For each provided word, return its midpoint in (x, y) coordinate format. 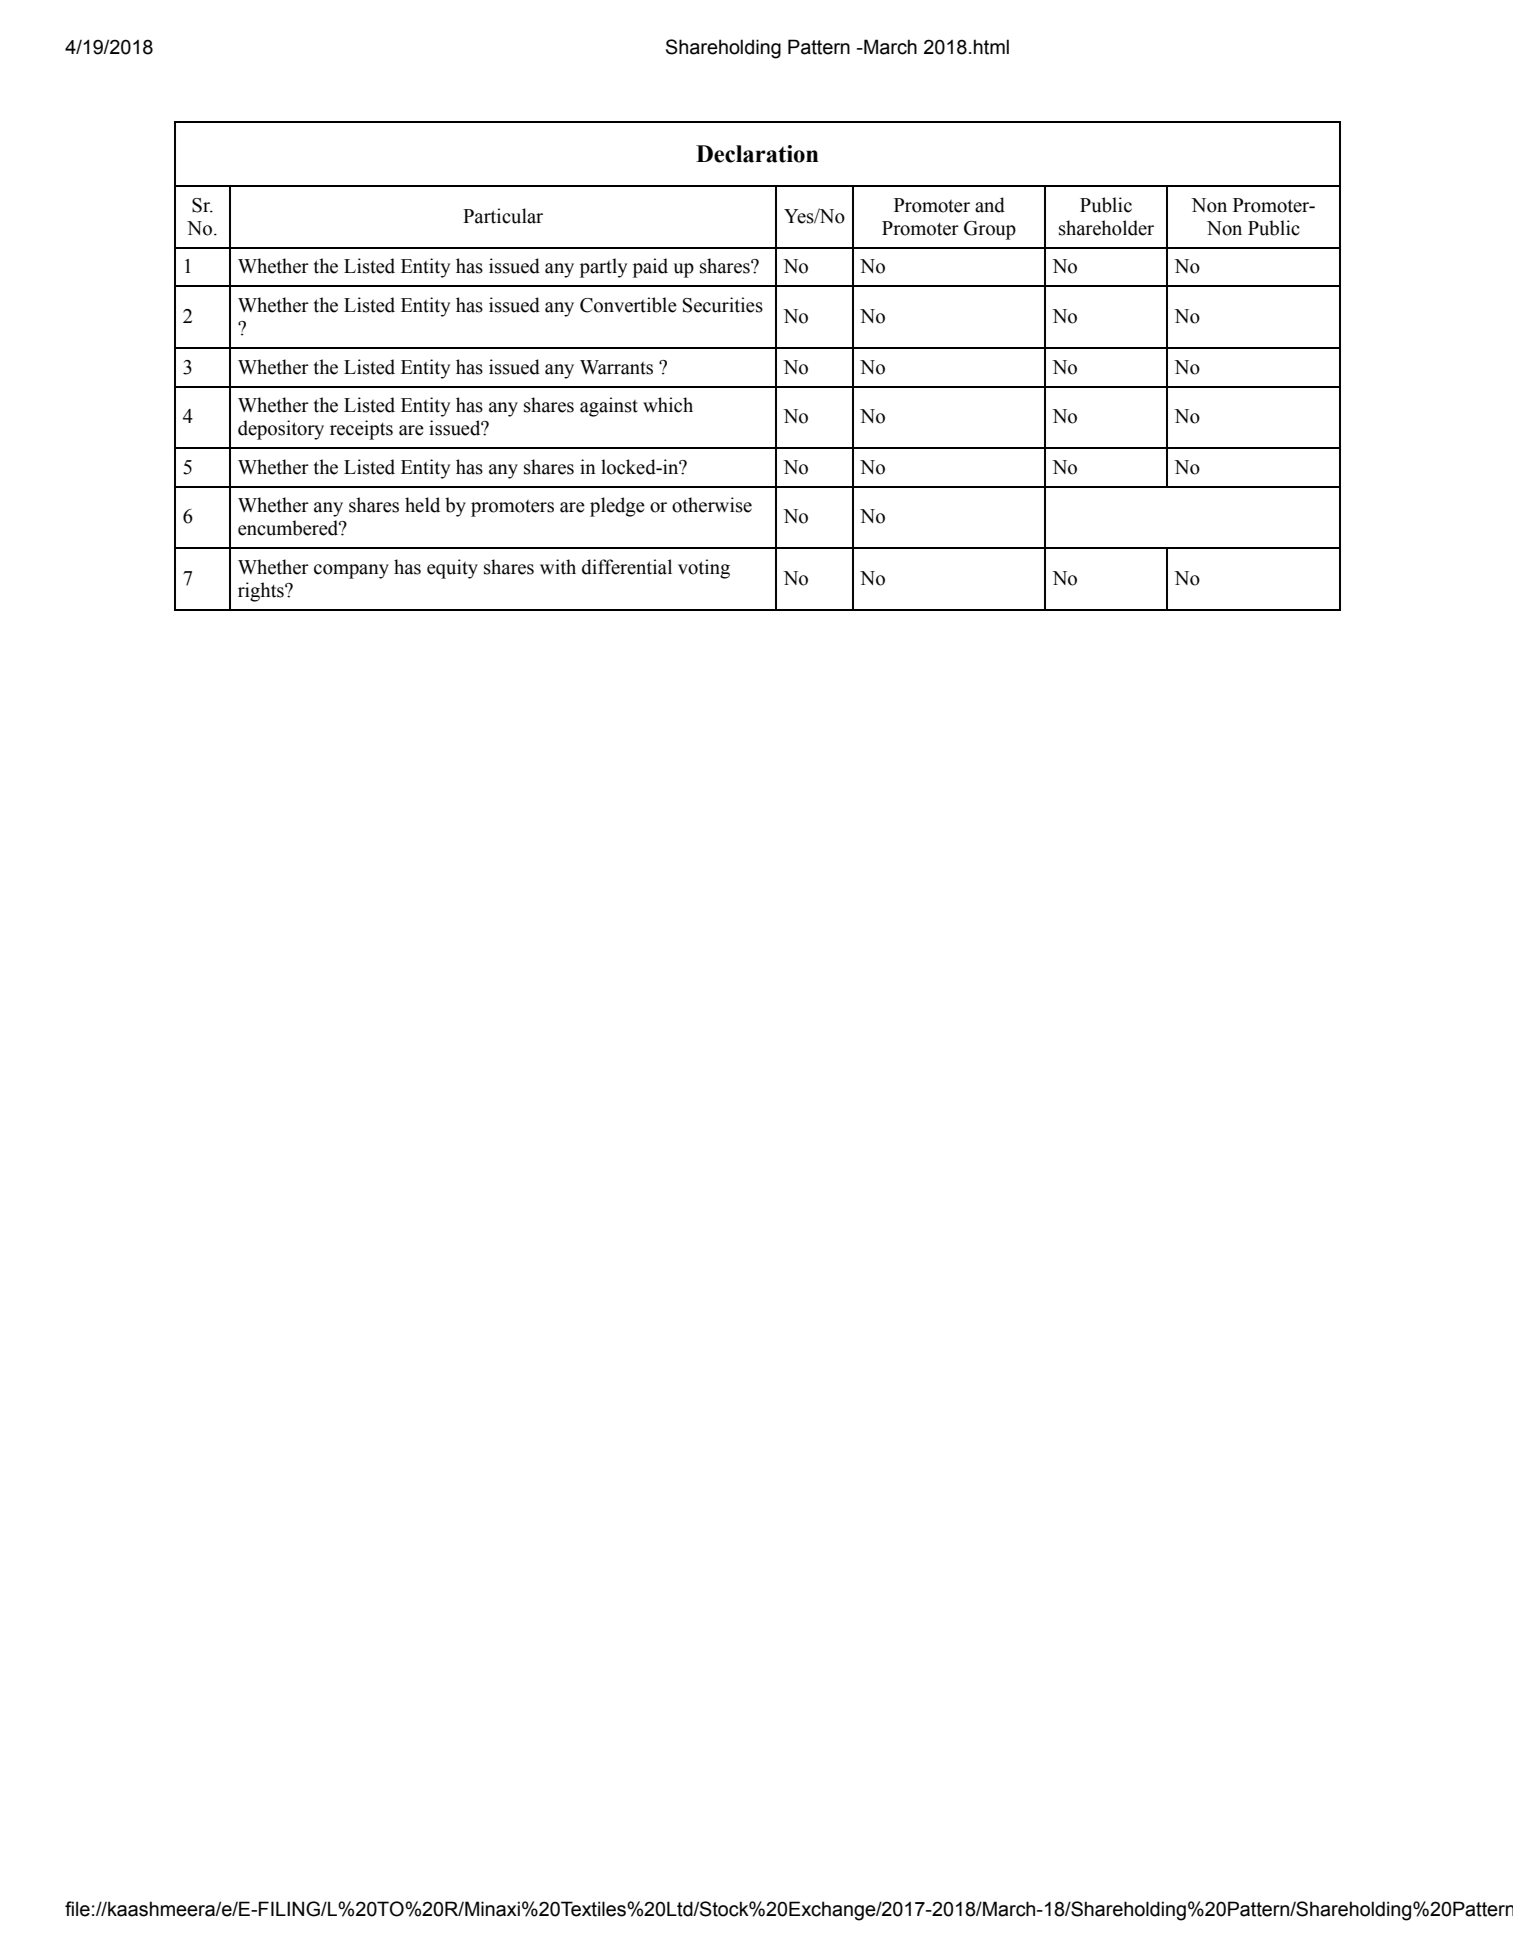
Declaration (757, 154)
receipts (361, 430)
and (990, 205)
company (351, 571)
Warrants (616, 367)
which (668, 405)
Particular (503, 216)
